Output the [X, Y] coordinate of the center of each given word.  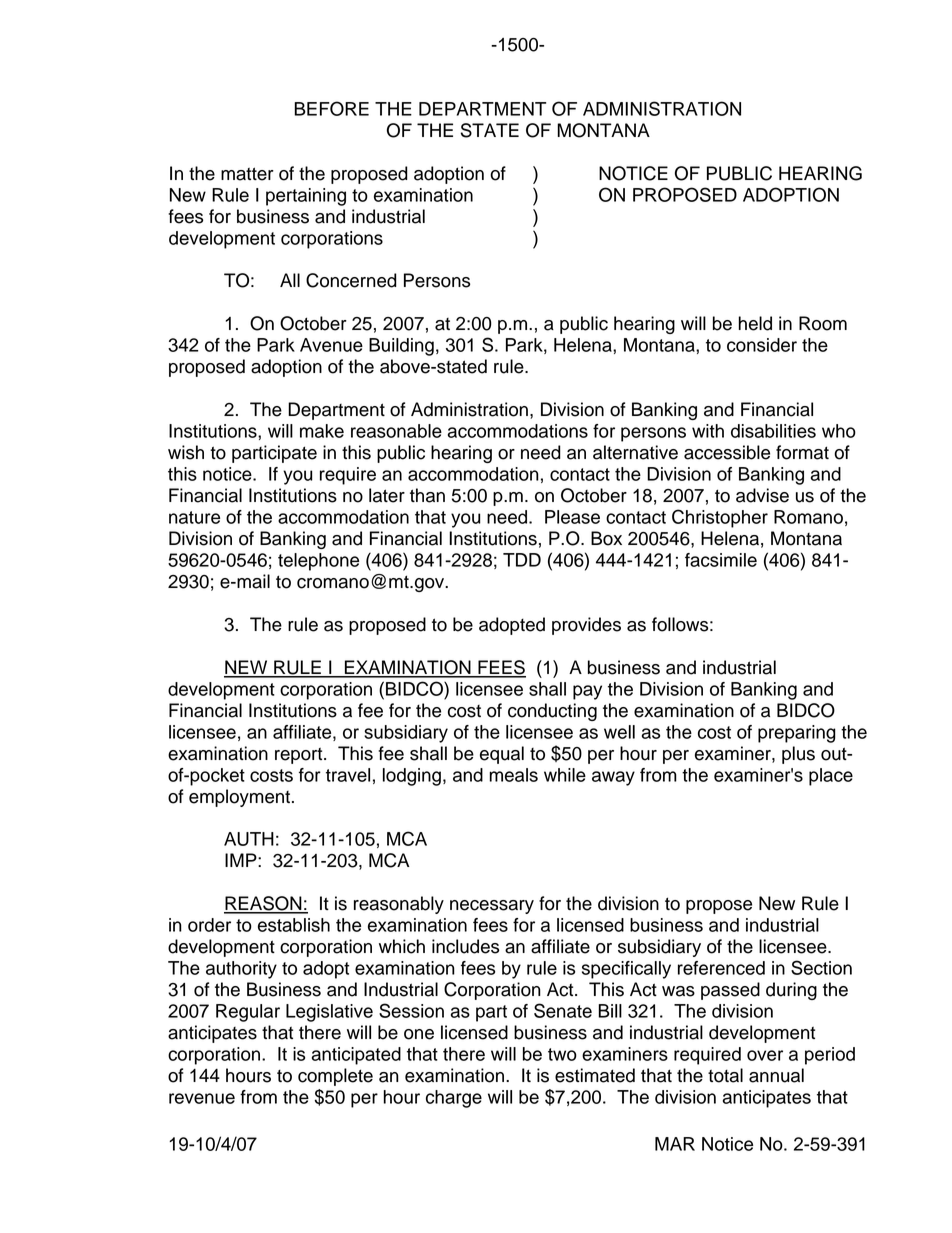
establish [294, 925]
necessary [492, 907]
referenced [721, 968]
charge [454, 1099]
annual [776, 1075]
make [322, 431]
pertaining [306, 197]
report [300, 756]
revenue [202, 1098]
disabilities [773, 431]
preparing [797, 734]
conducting [552, 712]
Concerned [351, 280]
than [427, 495]
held [755, 323]
